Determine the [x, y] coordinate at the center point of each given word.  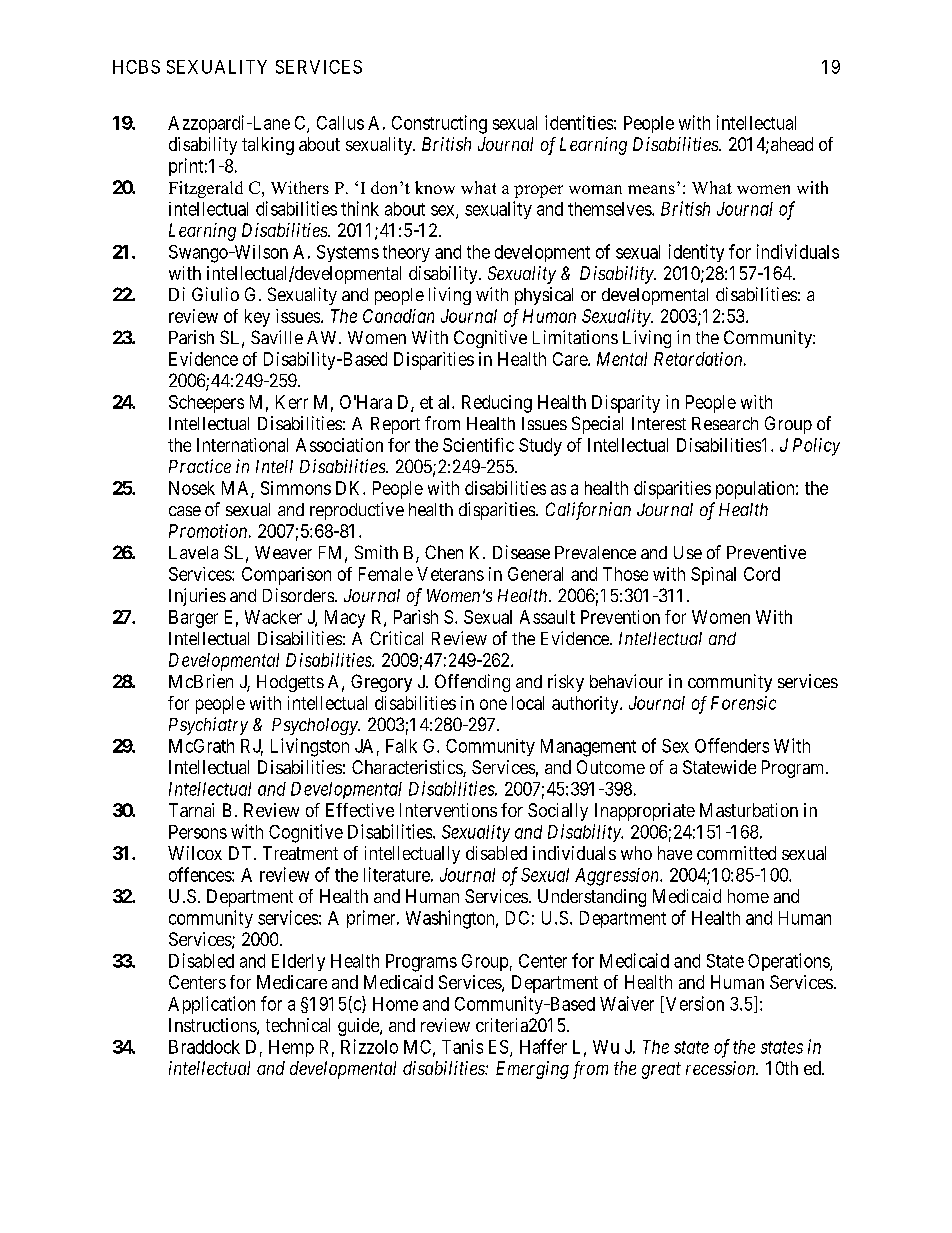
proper [538, 191]
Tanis [462, 1046]
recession [722, 1068]
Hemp [291, 1048]
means [651, 189]
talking [268, 146]
